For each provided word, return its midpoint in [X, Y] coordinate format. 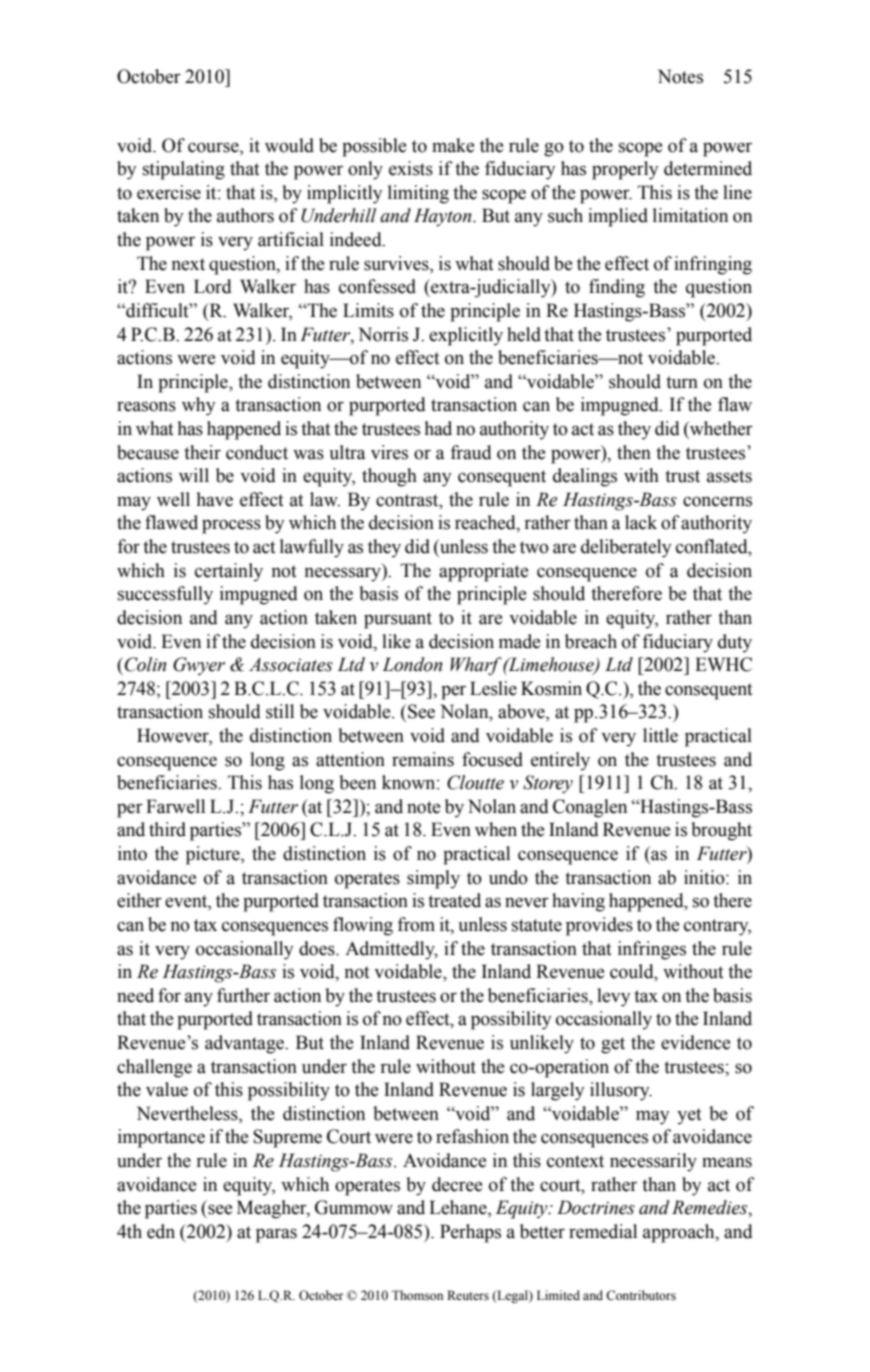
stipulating [184, 170]
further [243, 995]
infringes [652, 950]
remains [423, 759]
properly [625, 170]
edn [161, 1231]
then [634, 452]
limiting [418, 194]
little [660, 735]
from [416, 924]
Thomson [417, 1295]
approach [680, 1233]
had [438, 428]
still [280, 711]
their [202, 452]
